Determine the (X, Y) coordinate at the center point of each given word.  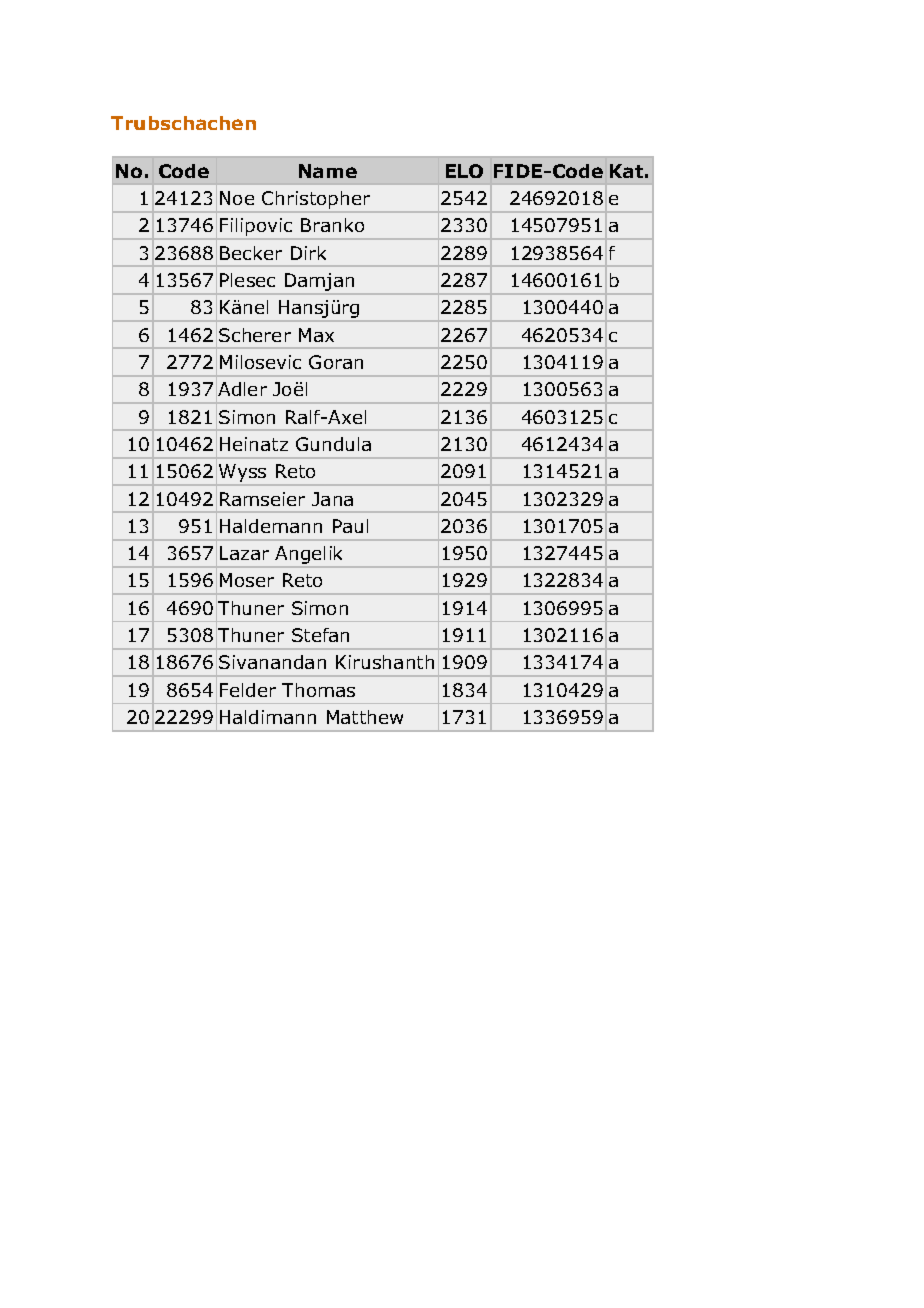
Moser (247, 580)
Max (316, 335)
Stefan (320, 635)
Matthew (365, 717)
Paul (350, 526)
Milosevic (260, 362)
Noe (237, 198)
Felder (248, 690)
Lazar (244, 553)
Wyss (243, 474)
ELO (464, 171)
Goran (336, 362)
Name (328, 171)
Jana (332, 499)
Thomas (318, 690)
